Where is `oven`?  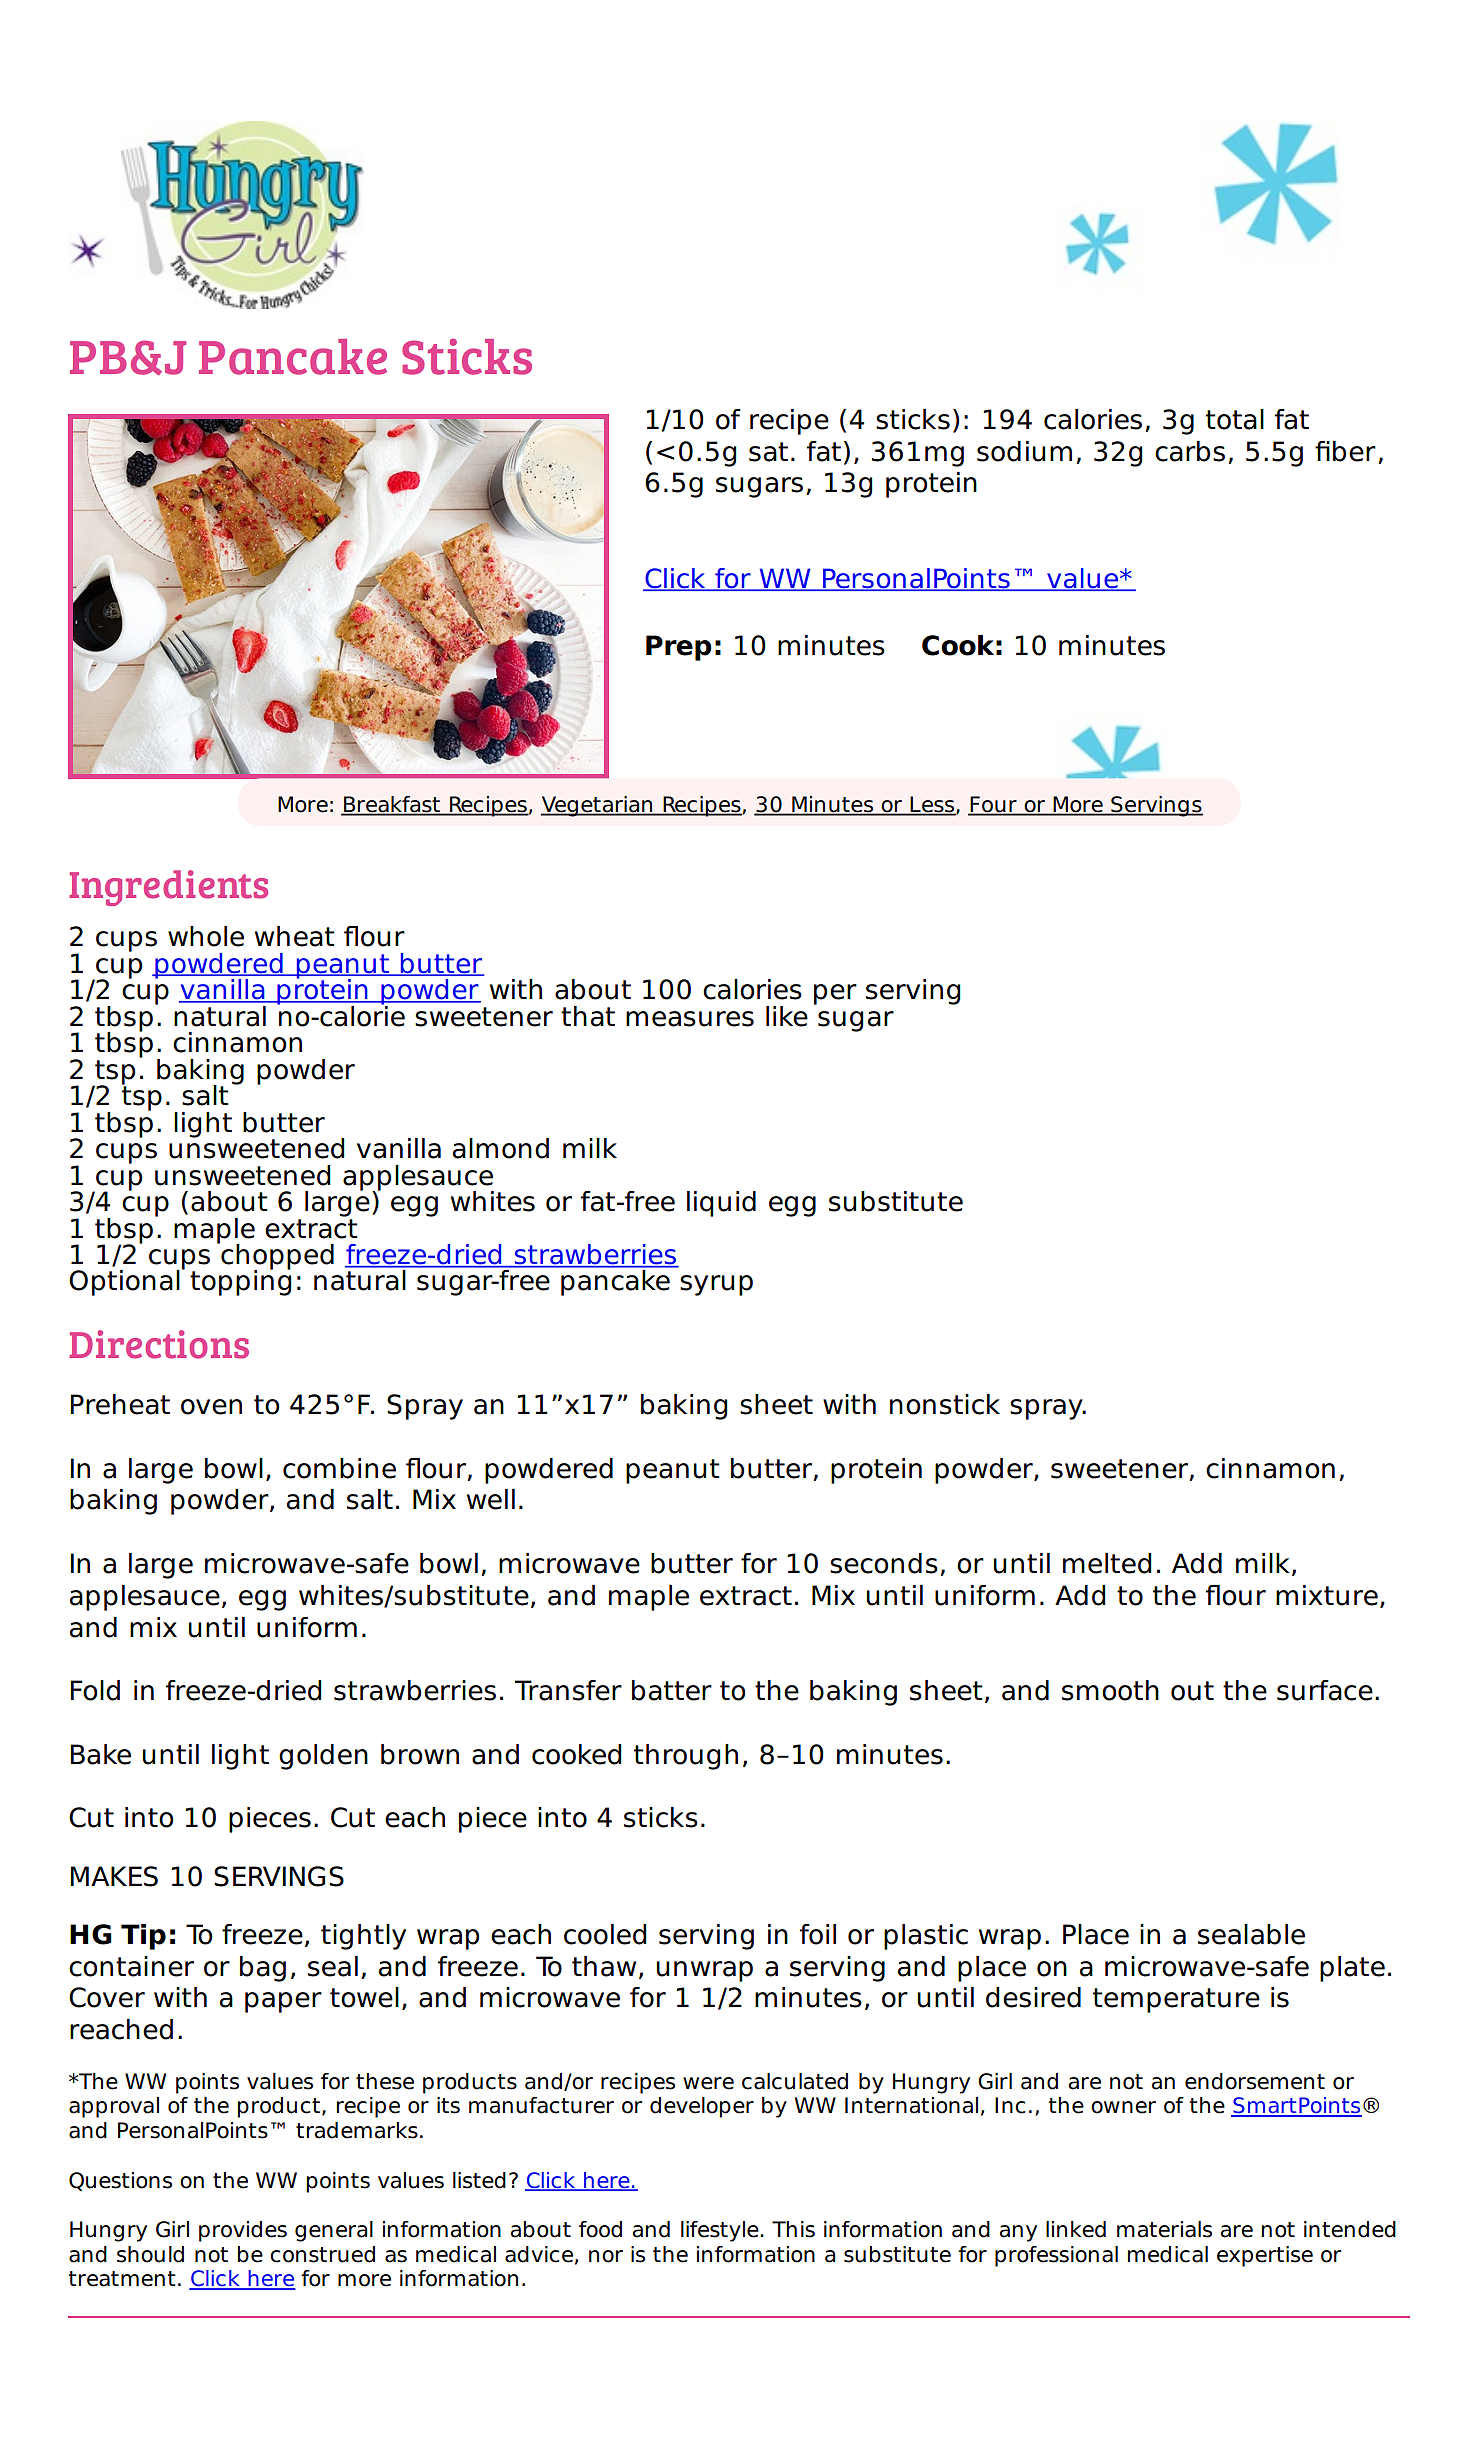
oven is located at coordinates (211, 1407).
